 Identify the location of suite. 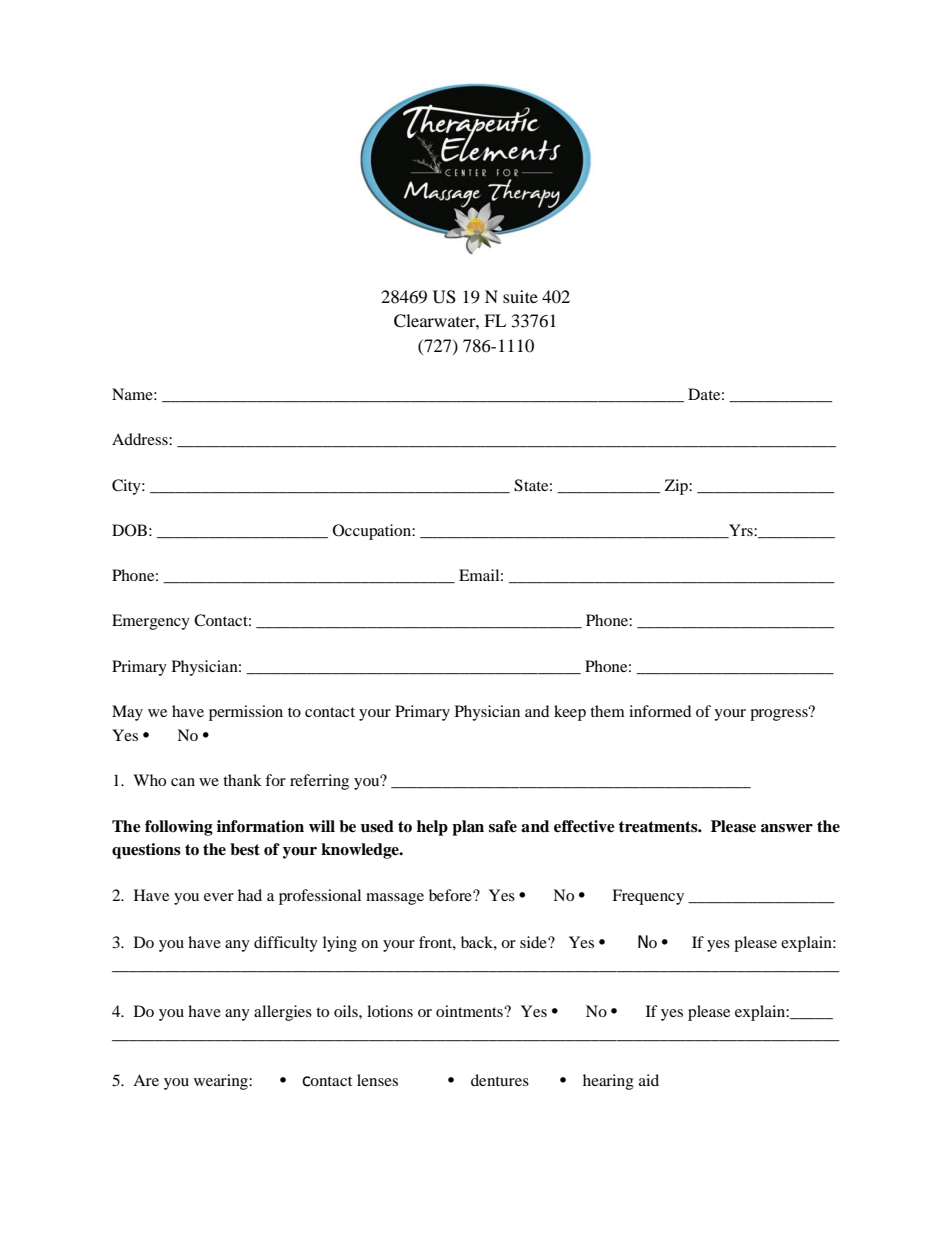
(520, 296).
